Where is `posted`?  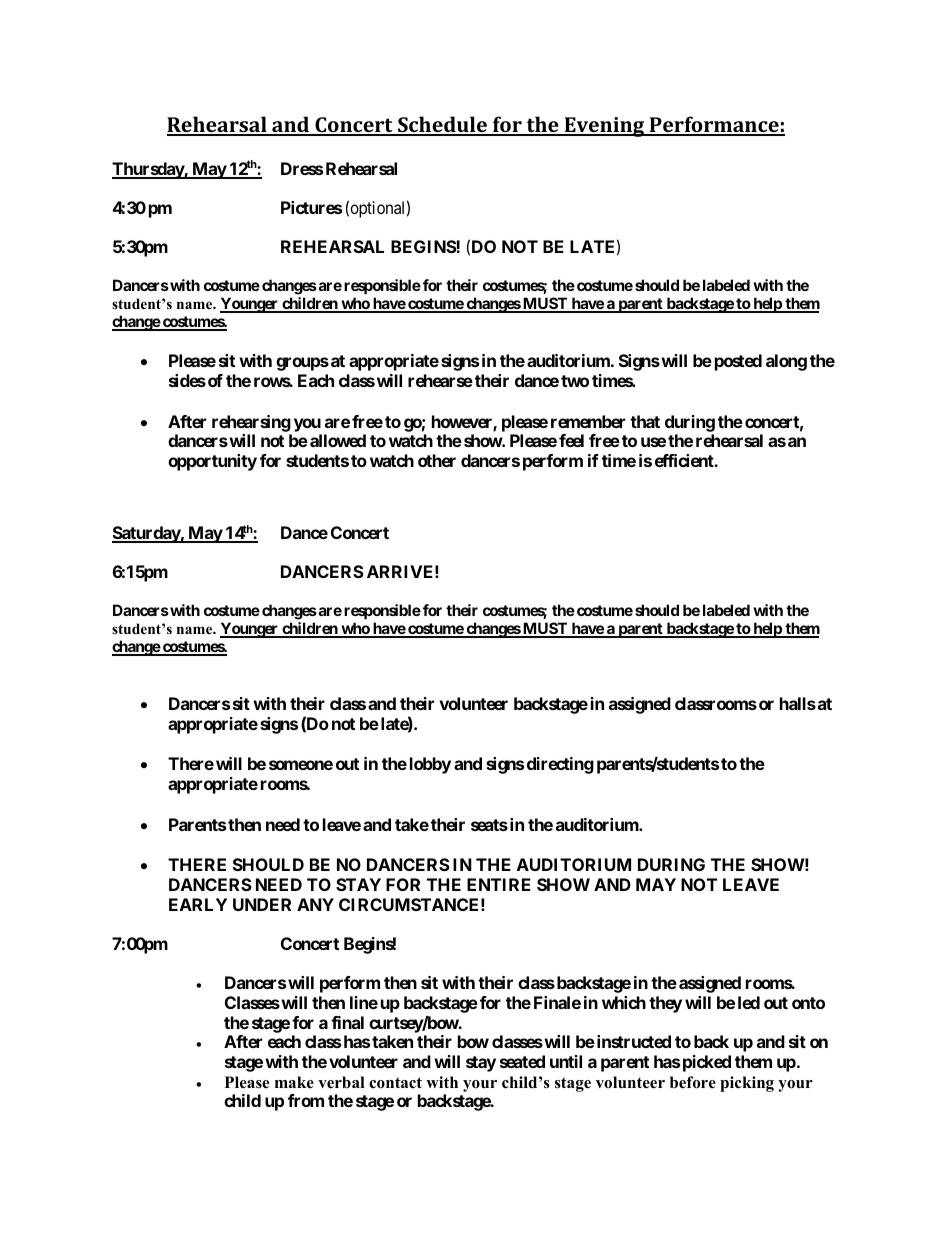 posted is located at coordinates (738, 362).
